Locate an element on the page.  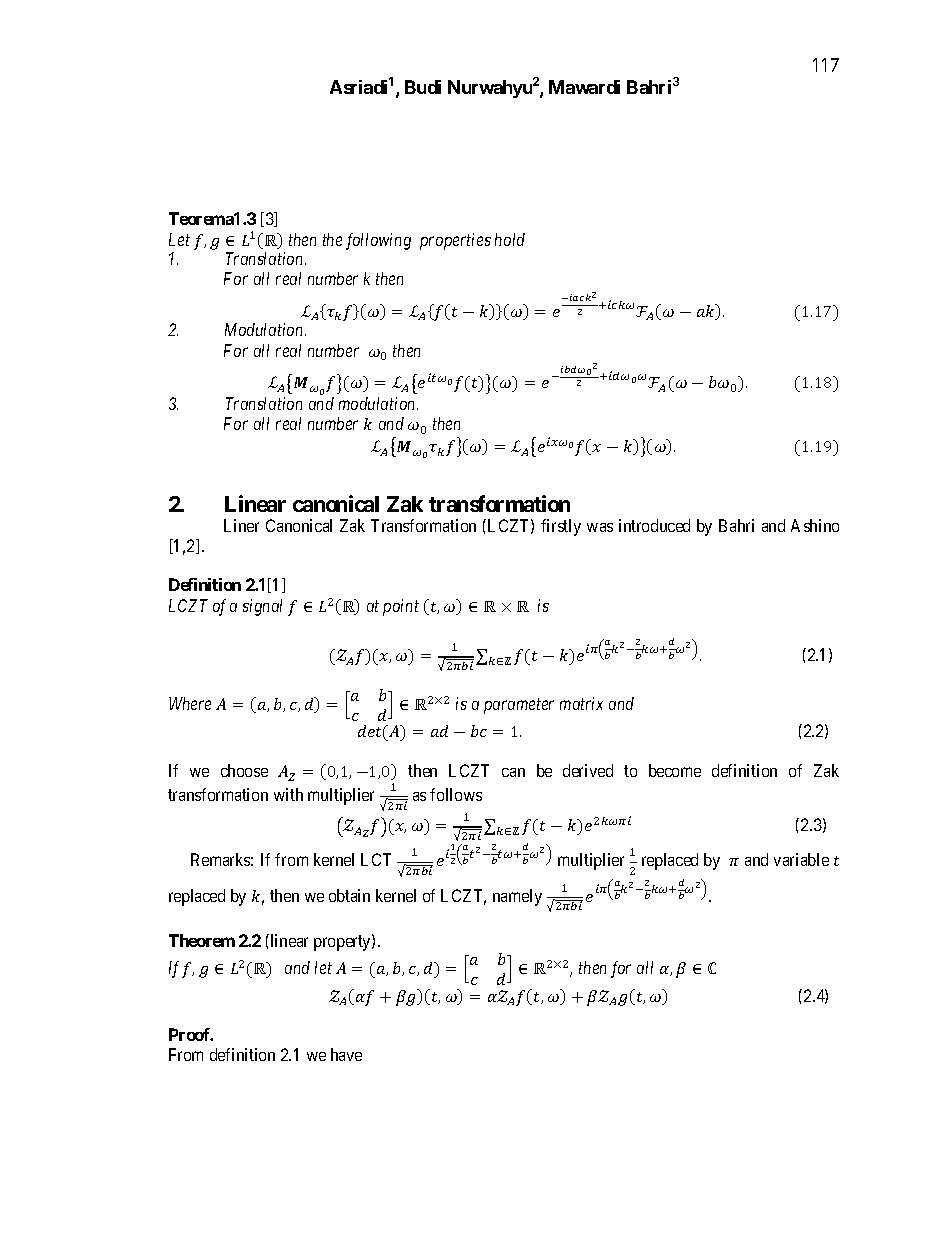
have is located at coordinates (346, 1054).
